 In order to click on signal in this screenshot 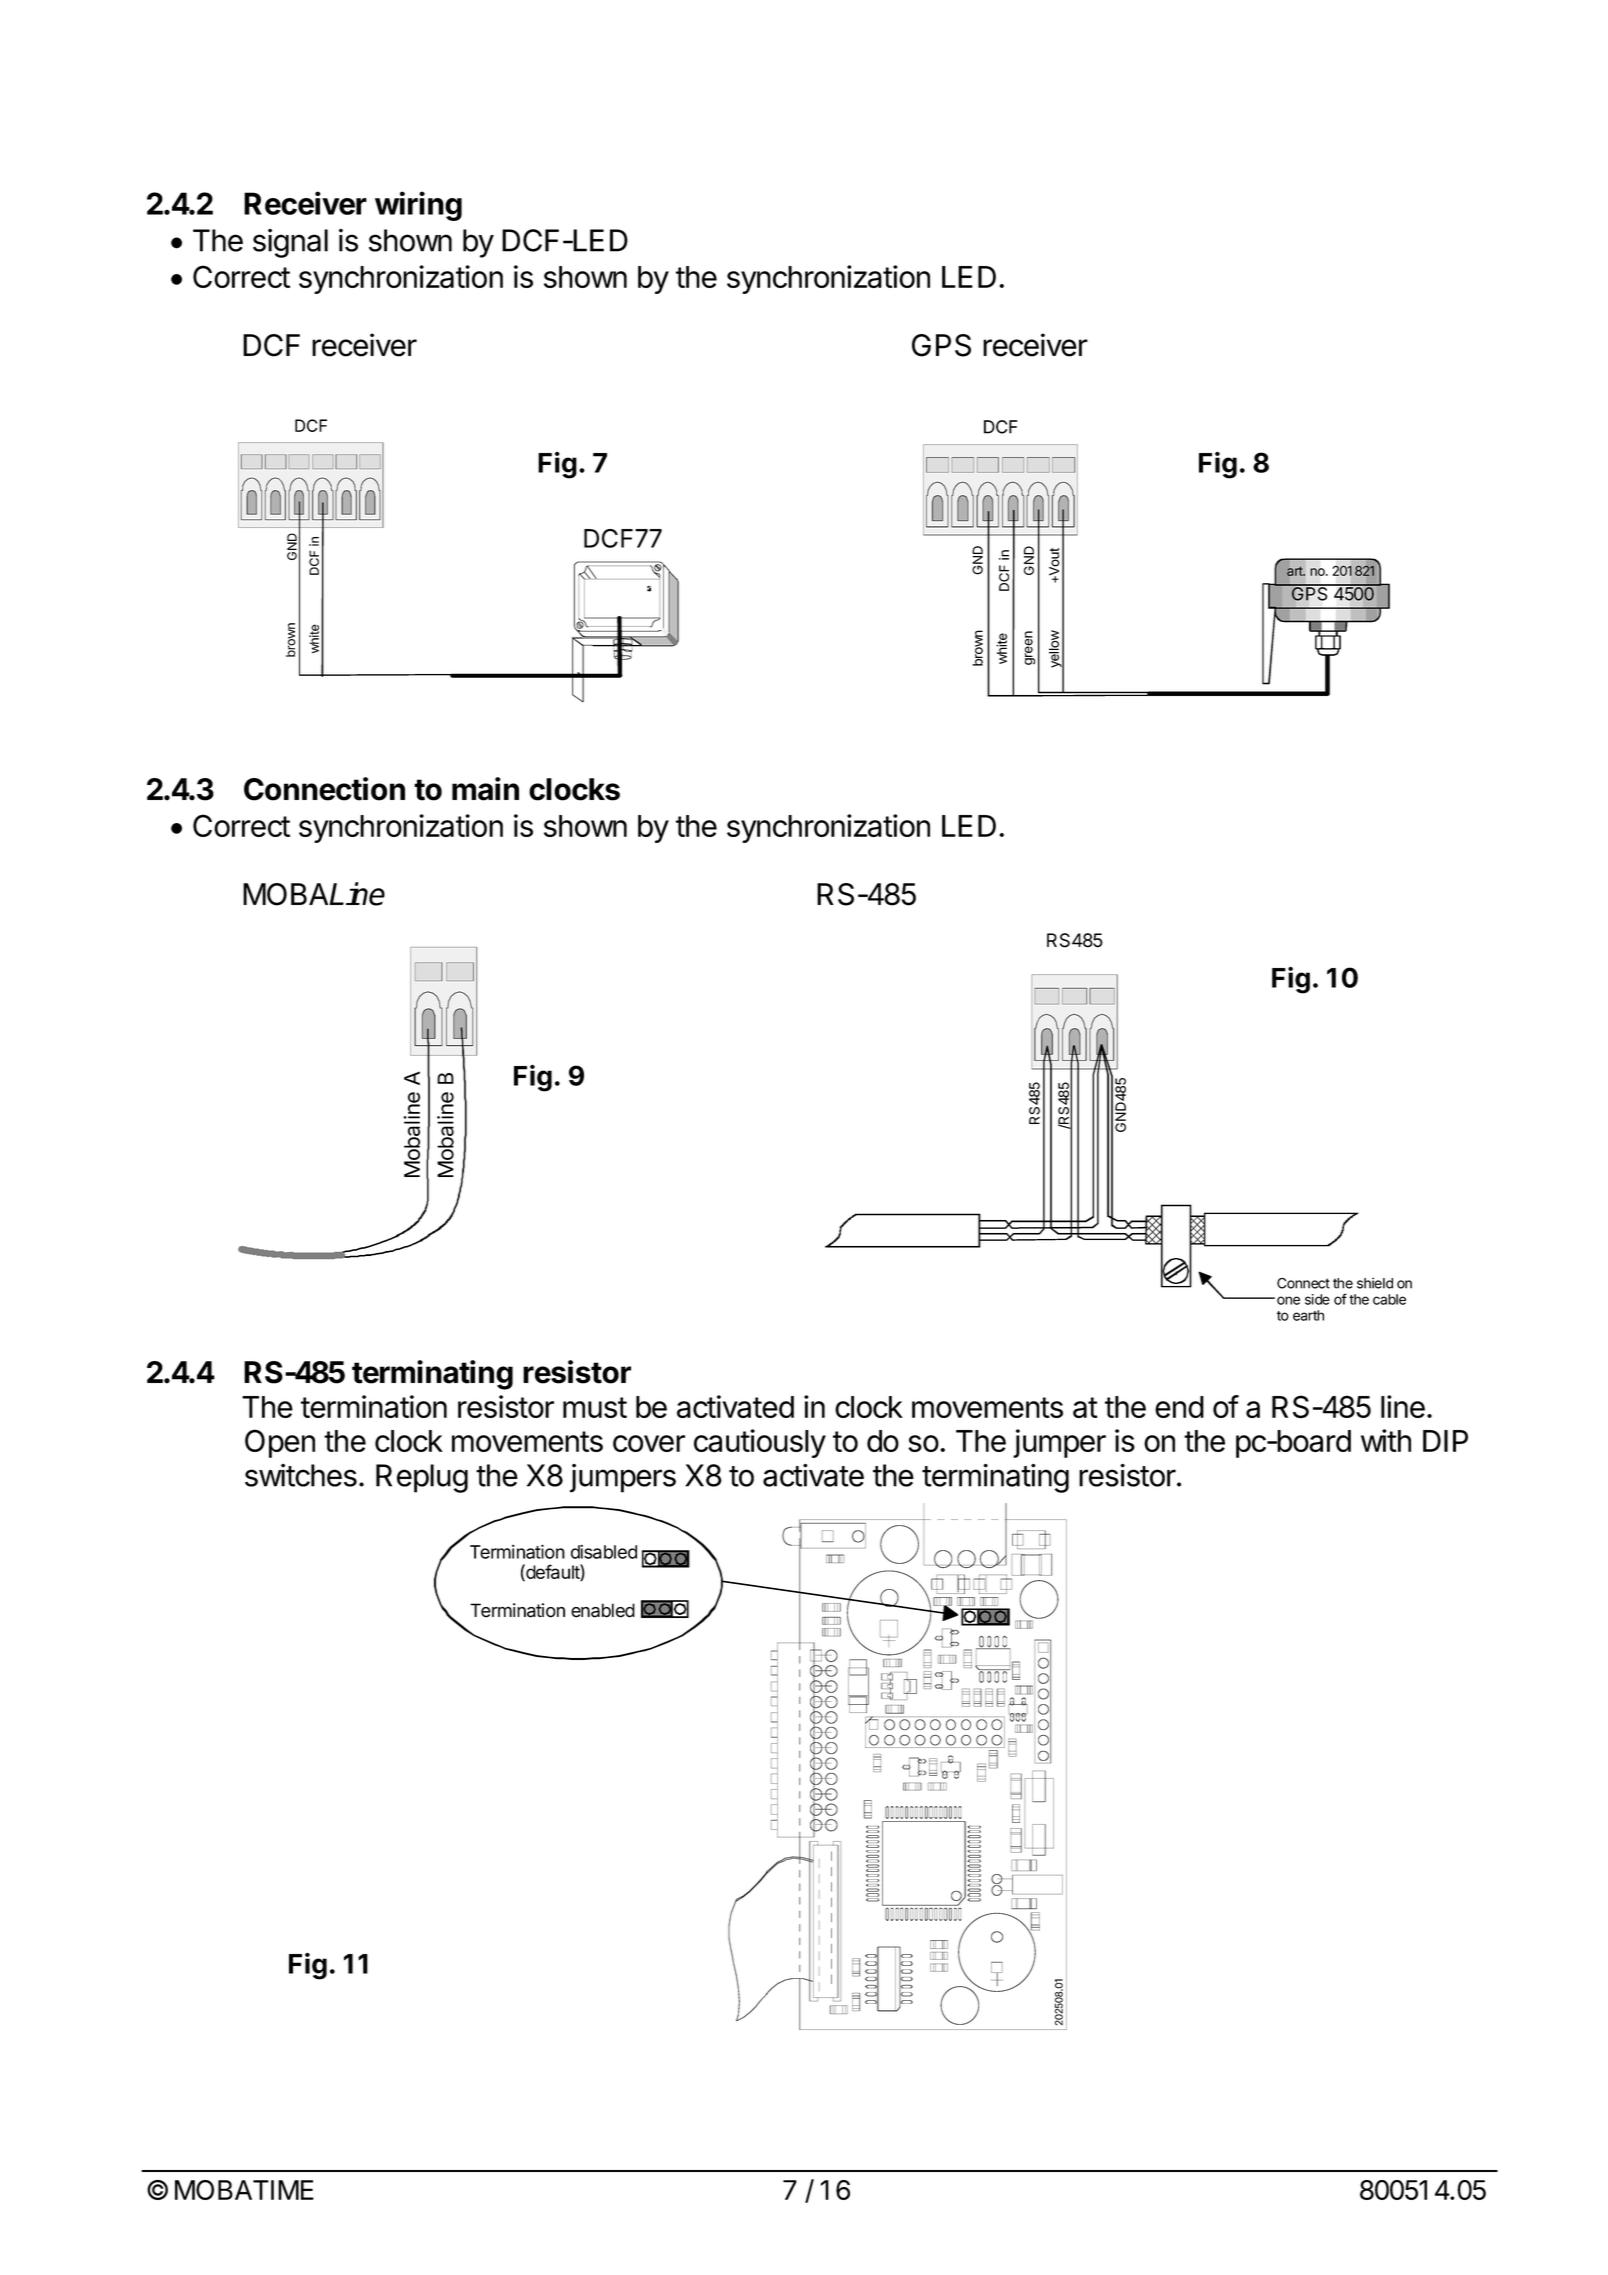, I will do `click(290, 243)`.
